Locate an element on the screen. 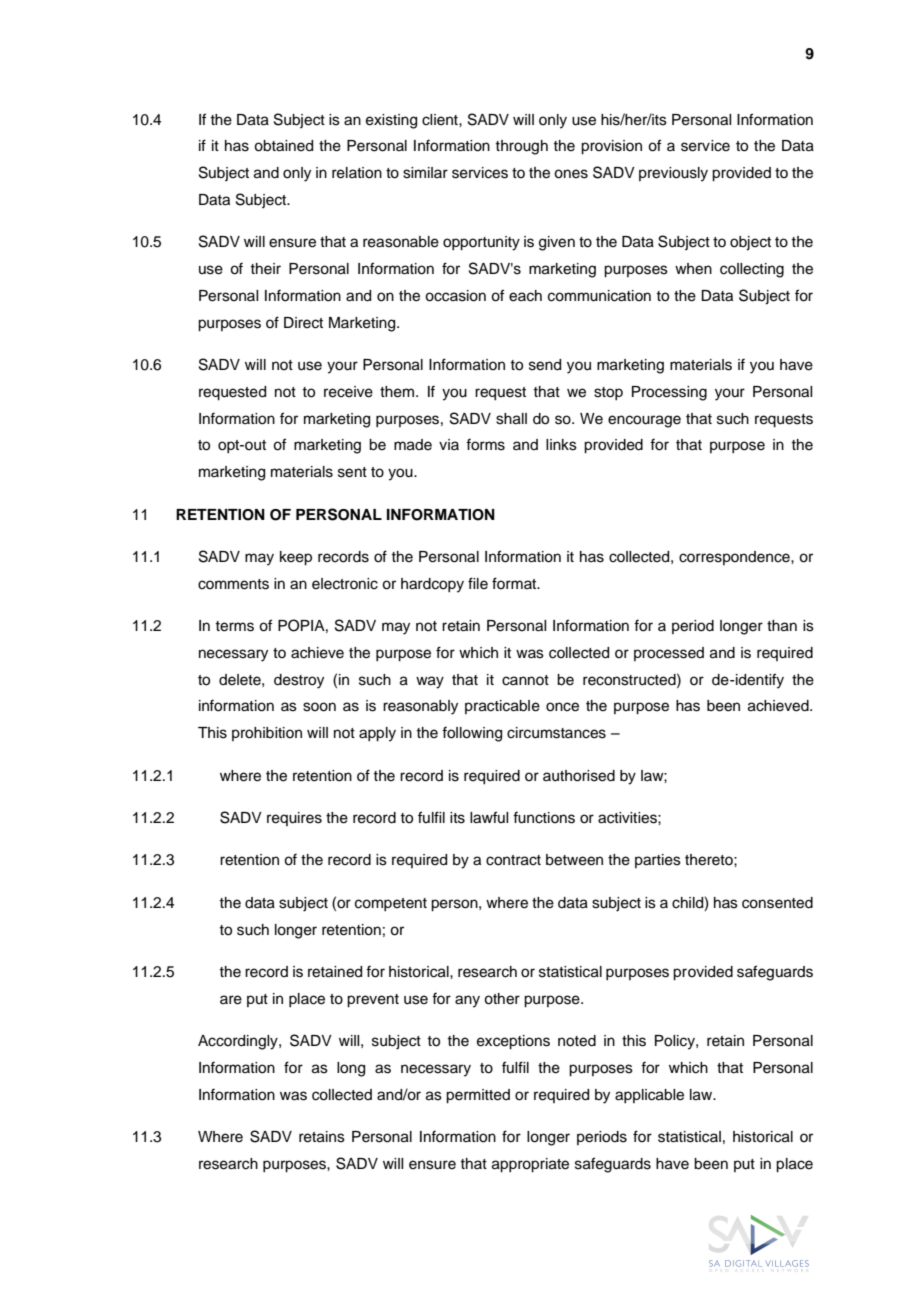 This screenshot has height=1308, width=924. Accordingly is located at coordinates (239, 1042).
